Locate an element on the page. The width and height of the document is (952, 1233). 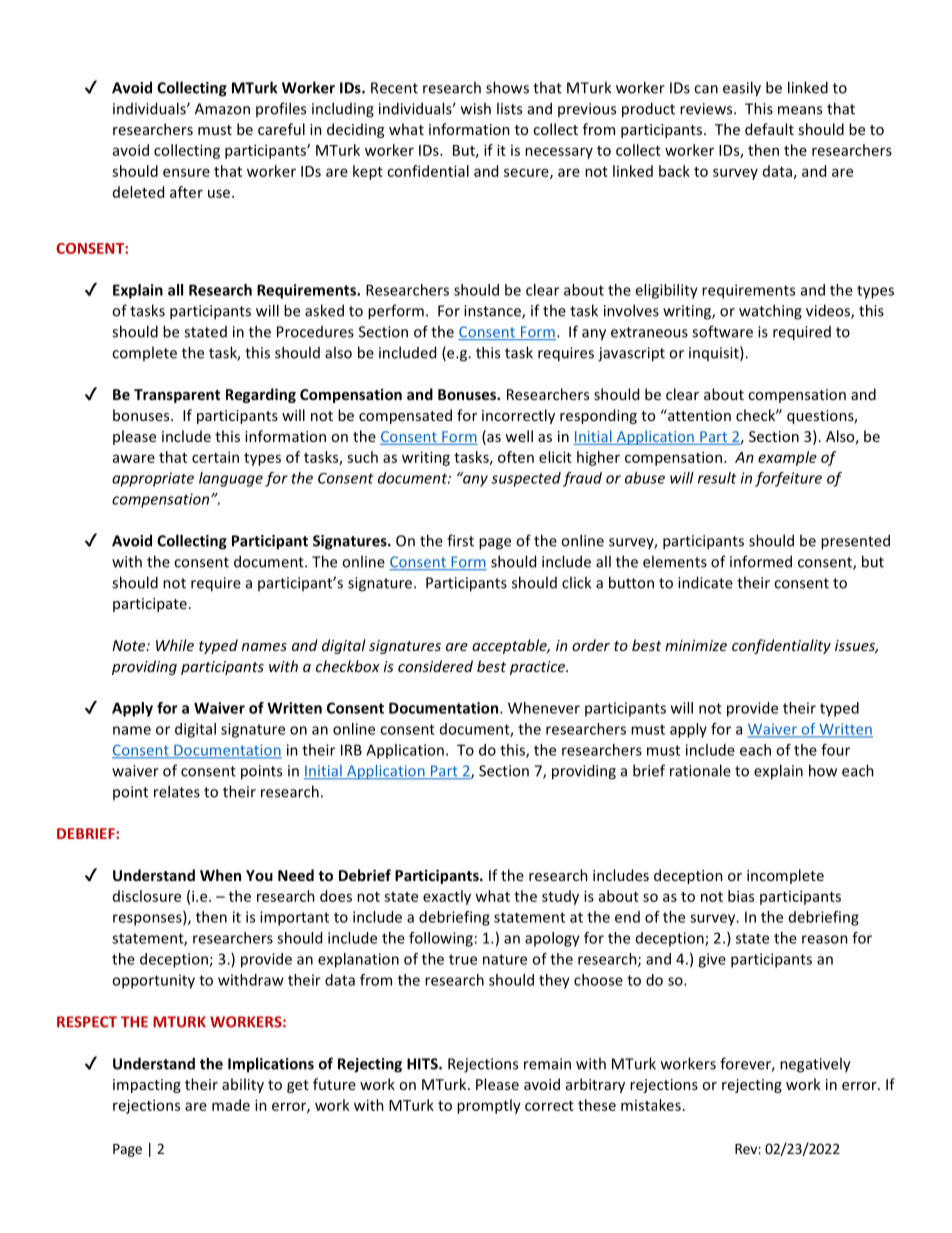
IRB is located at coordinates (351, 750).
